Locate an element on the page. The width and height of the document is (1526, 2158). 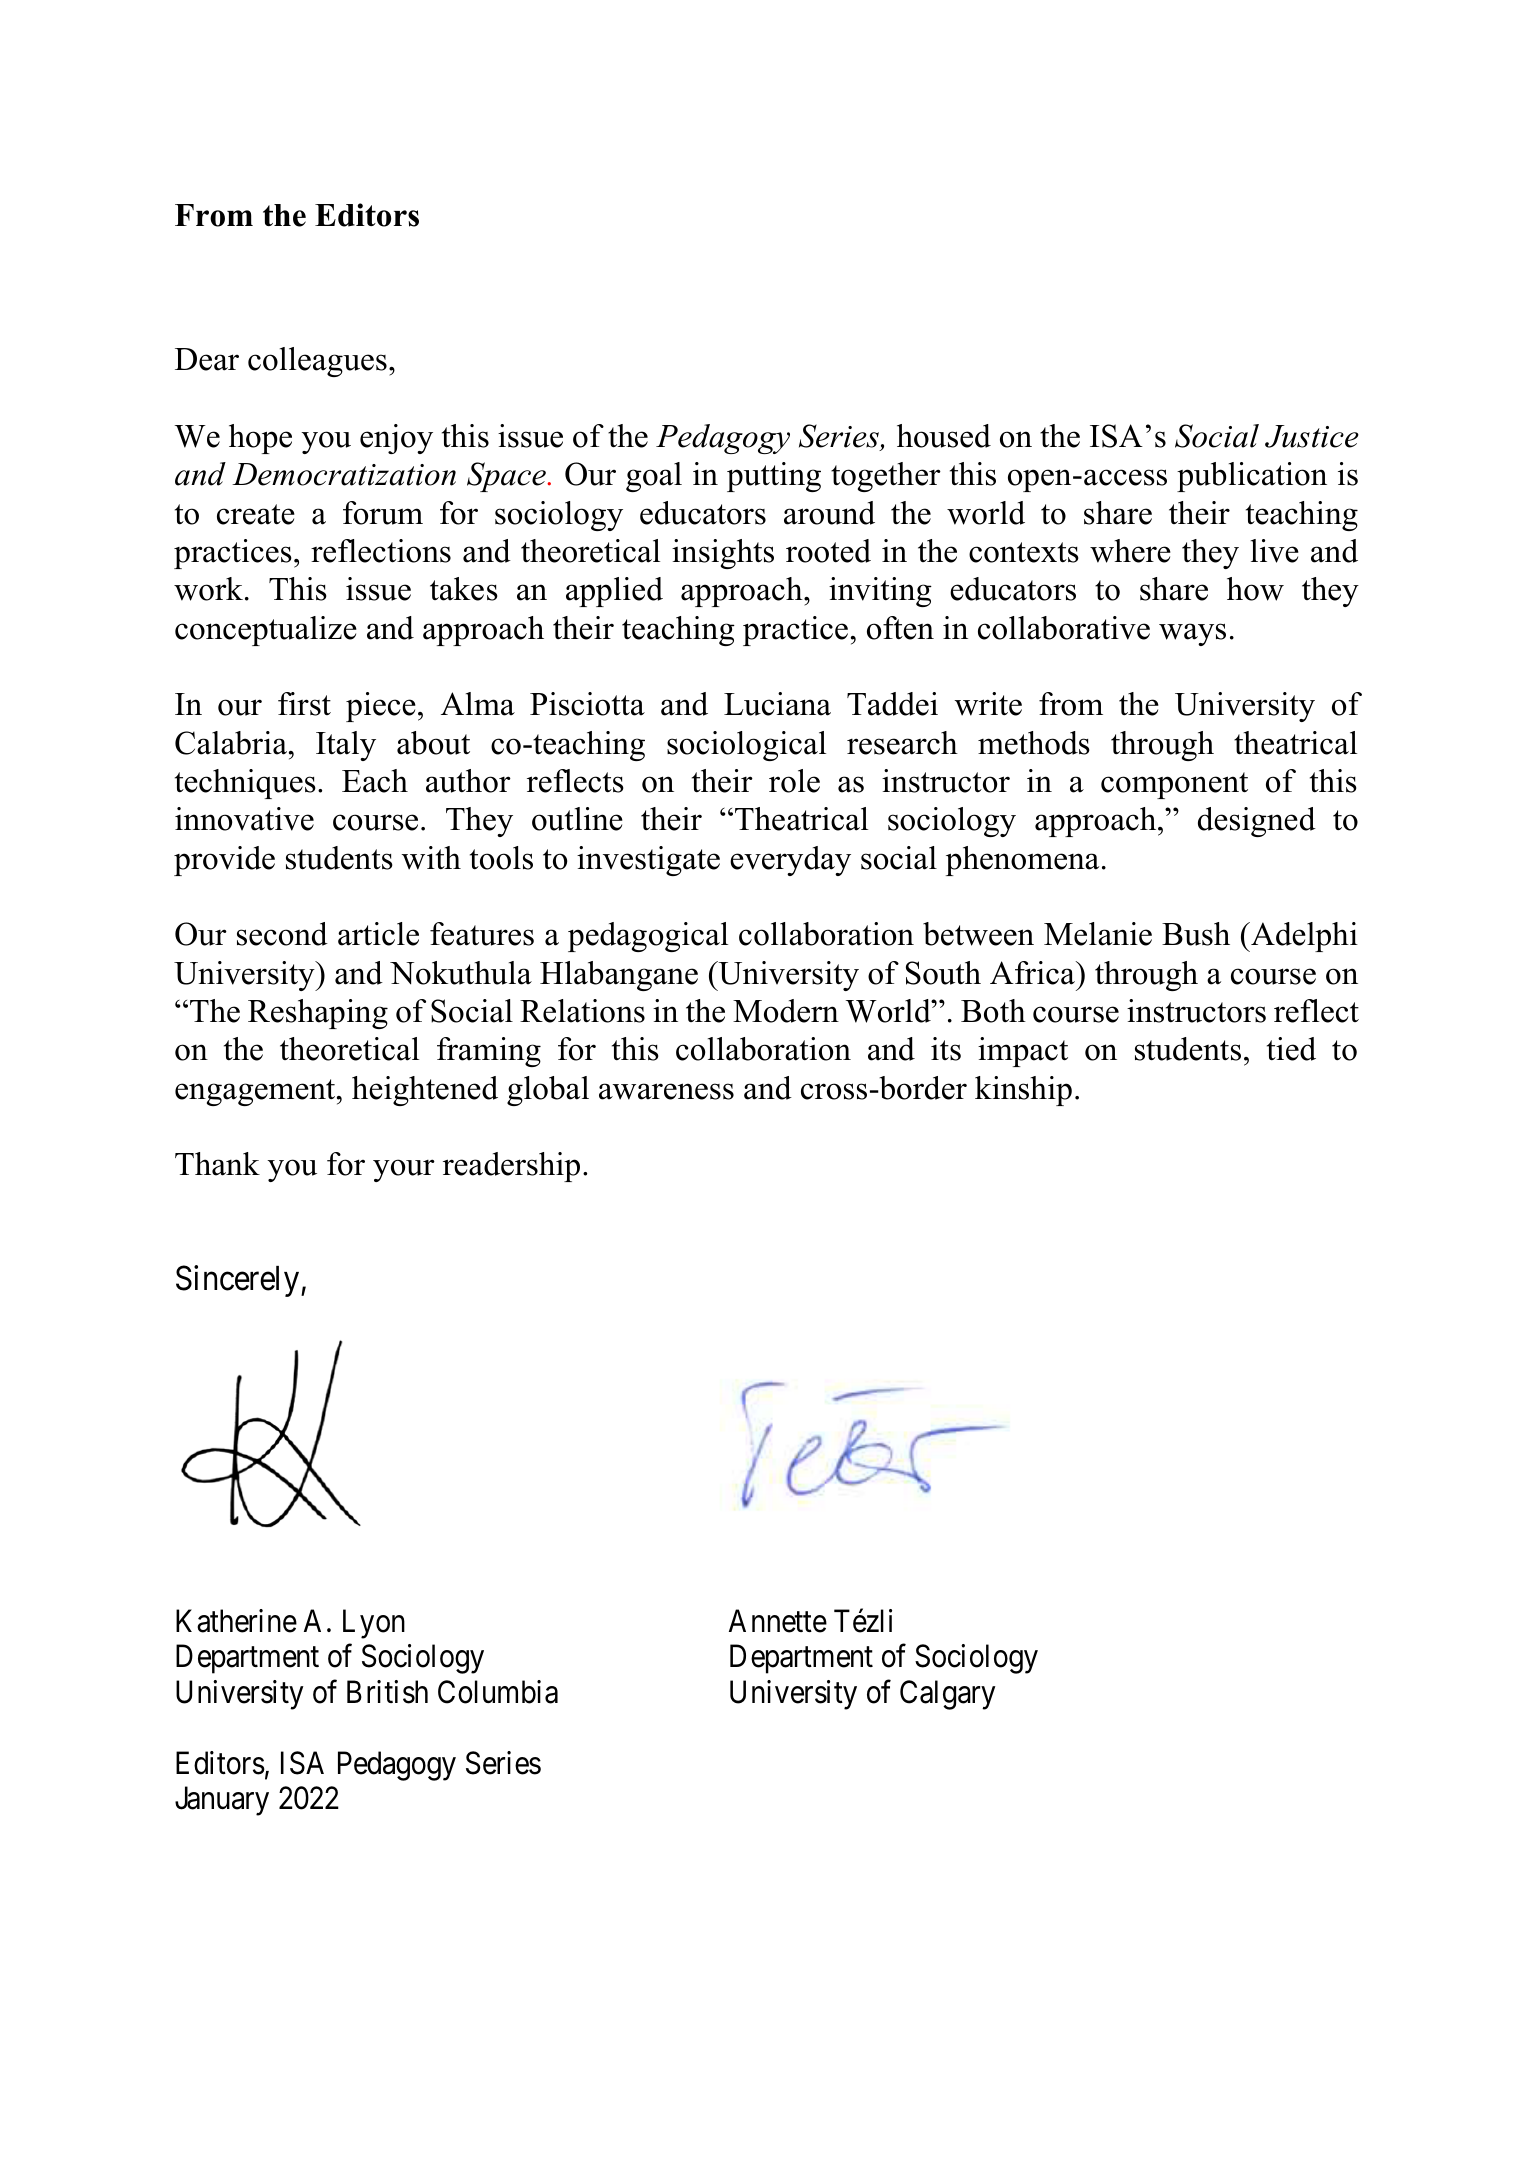
tied is located at coordinates (1291, 1049).
